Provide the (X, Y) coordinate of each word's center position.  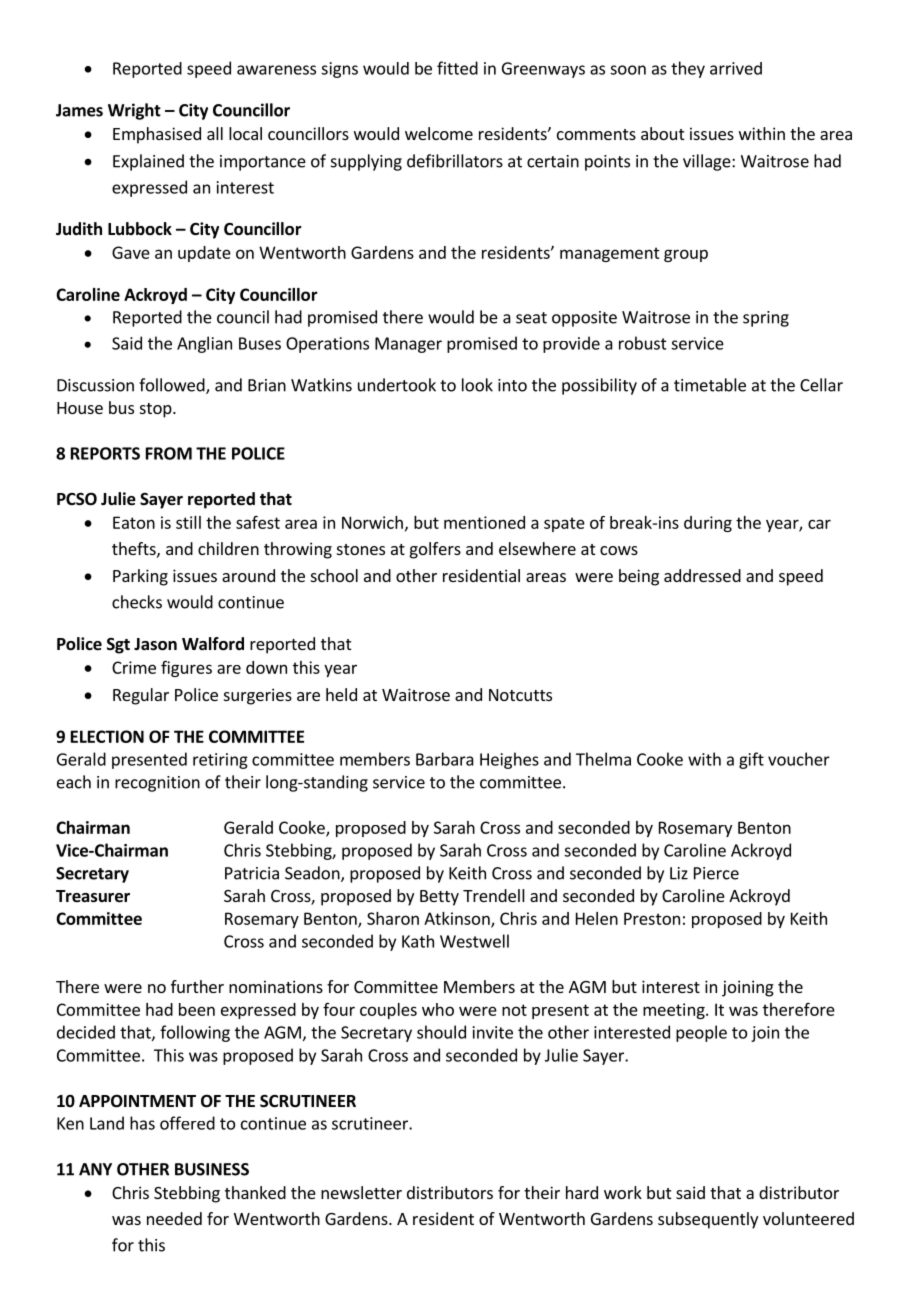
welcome (439, 133)
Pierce (716, 873)
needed (174, 1218)
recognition (157, 784)
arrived (736, 68)
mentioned (484, 522)
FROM (169, 453)
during (708, 524)
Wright (134, 111)
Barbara (445, 759)
